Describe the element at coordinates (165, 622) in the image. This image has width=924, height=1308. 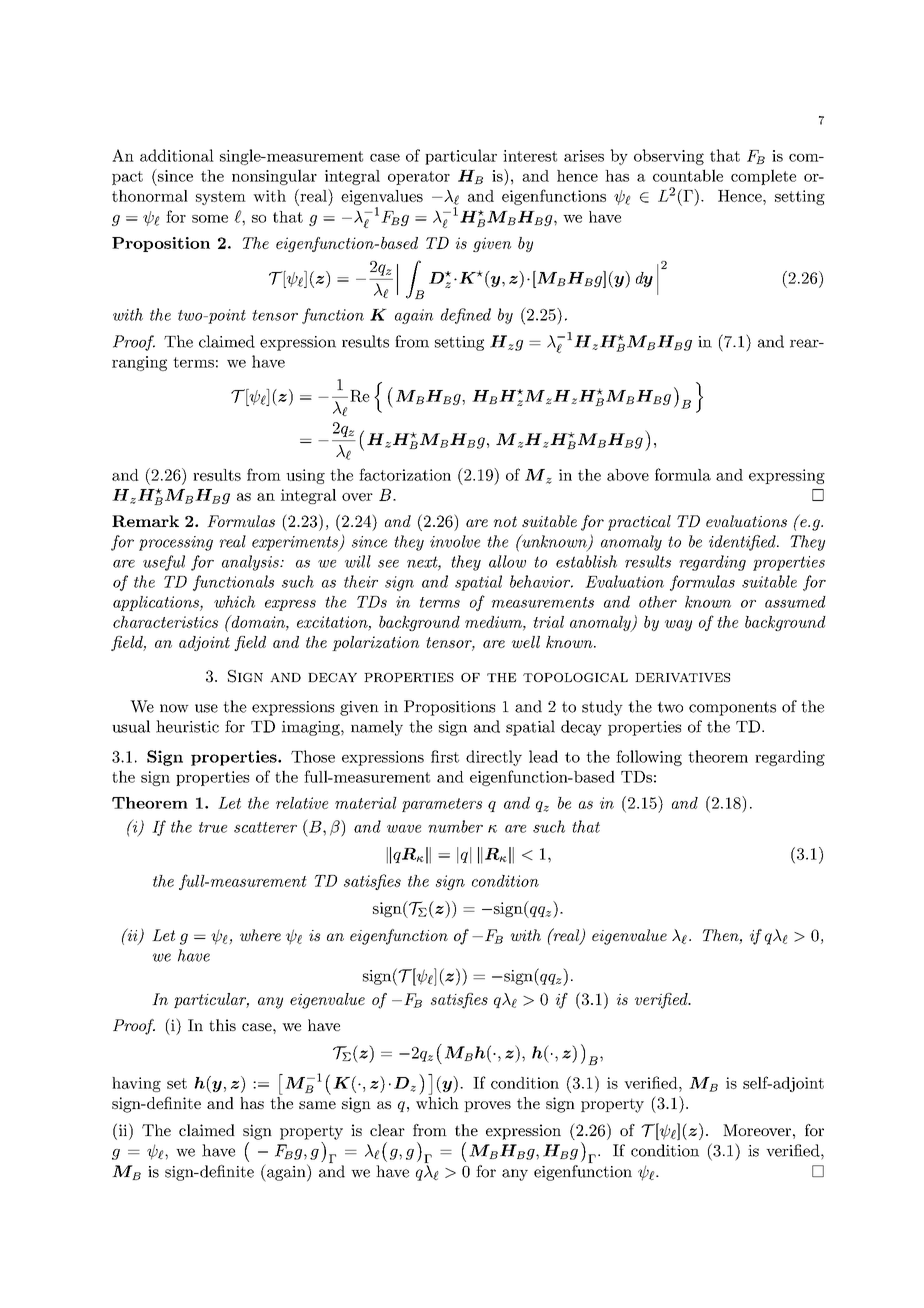
I see `characteristics` at that location.
